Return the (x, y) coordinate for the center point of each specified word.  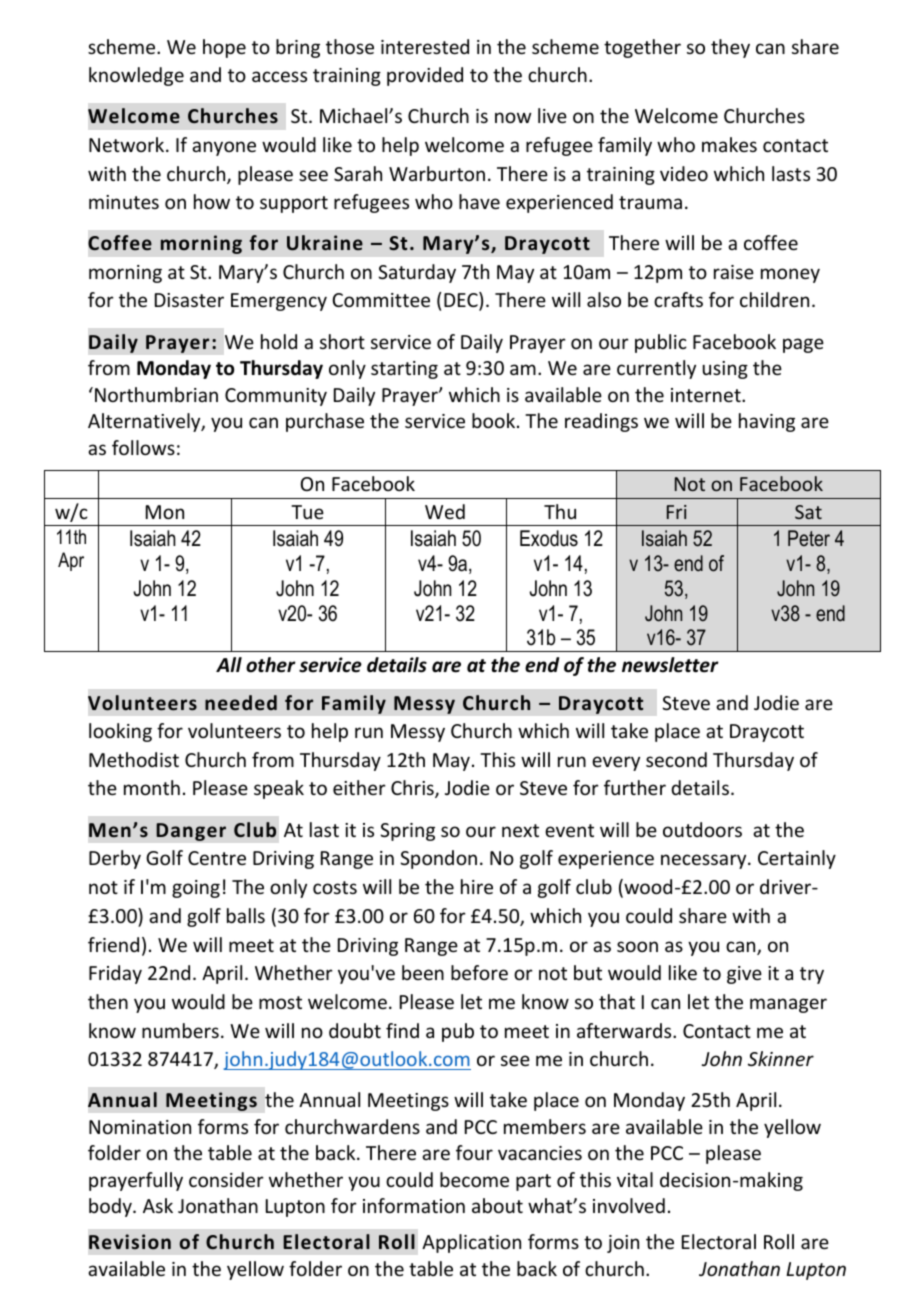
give (744, 975)
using (725, 370)
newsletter (670, 665)
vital (635, 1179)
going (196, 889)
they (730, 48)
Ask (158, 1205)
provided (425, 76)
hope (224, 48)
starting (404, 370)
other (271, 665)
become (474, 1179)
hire (477, 886)
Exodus (549, 538)
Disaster (189, 300)
